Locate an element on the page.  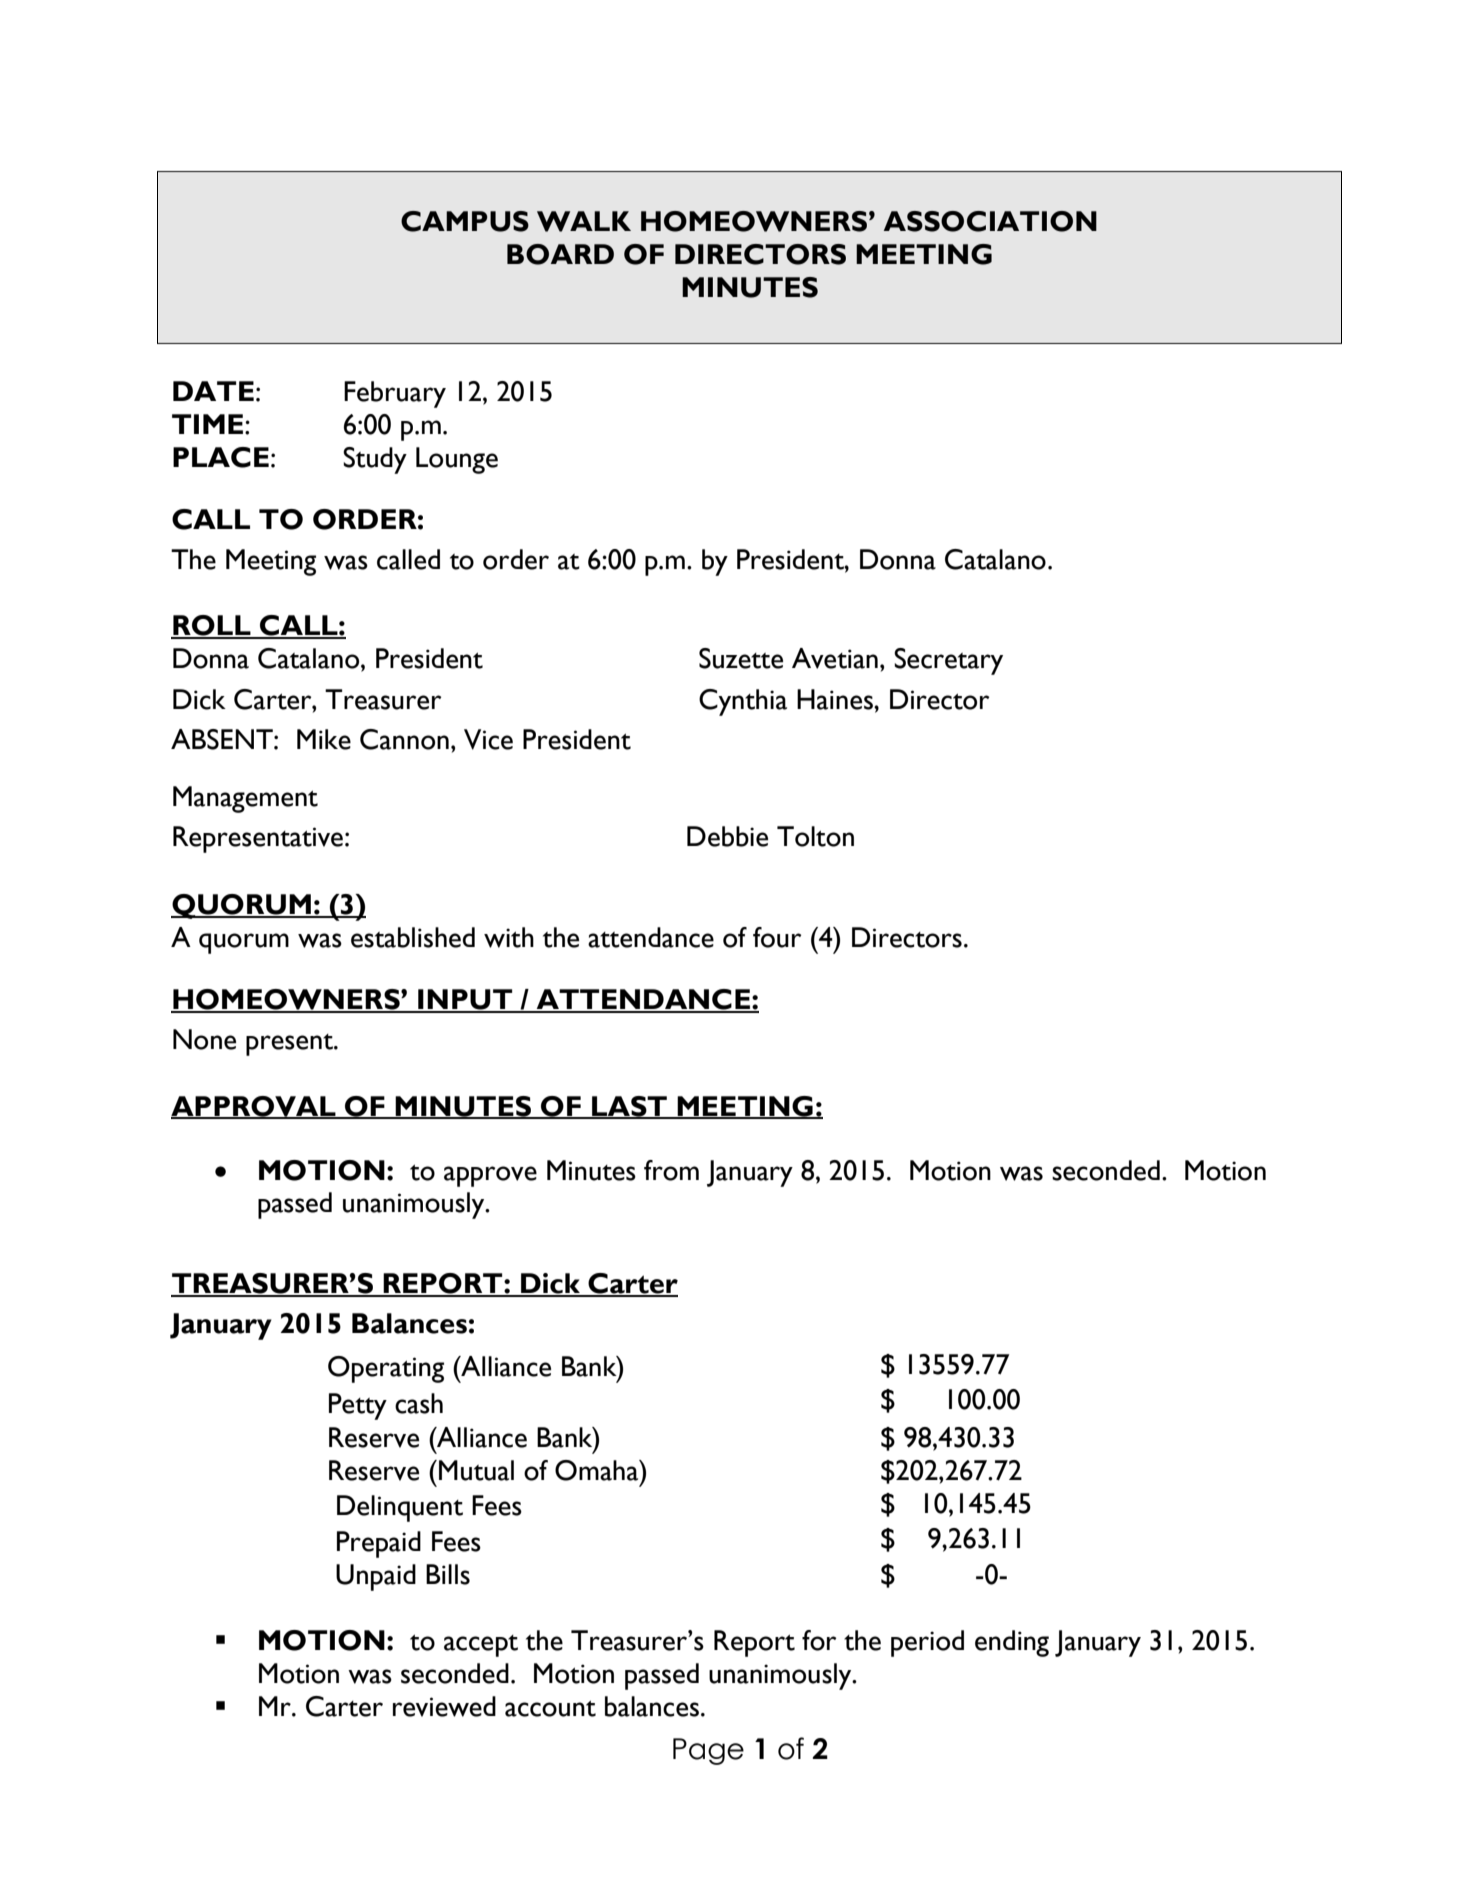
period is located at coordinates (927, 1643).
